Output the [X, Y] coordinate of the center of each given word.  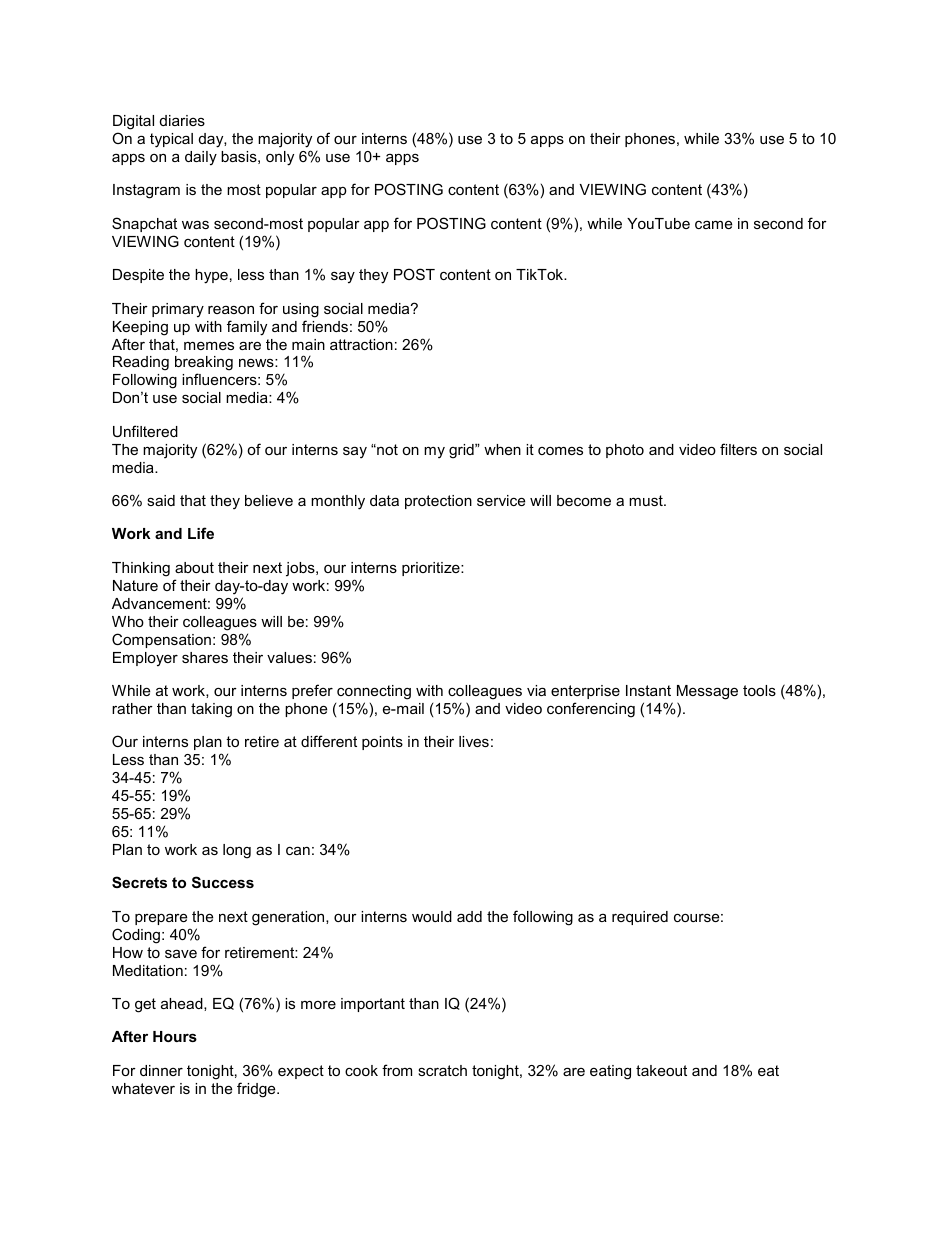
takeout [661, 1070]
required [640, 918]
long [237, 851]
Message [707, 692]
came [713, 224]
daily [201, 158]
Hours [175, 1036]
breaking [204, 365]
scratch [442, 1070]
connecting [374, 692]
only [280, 158]
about [194, 567]
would [432, 916]
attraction [361, 344]
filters [738, 449]
